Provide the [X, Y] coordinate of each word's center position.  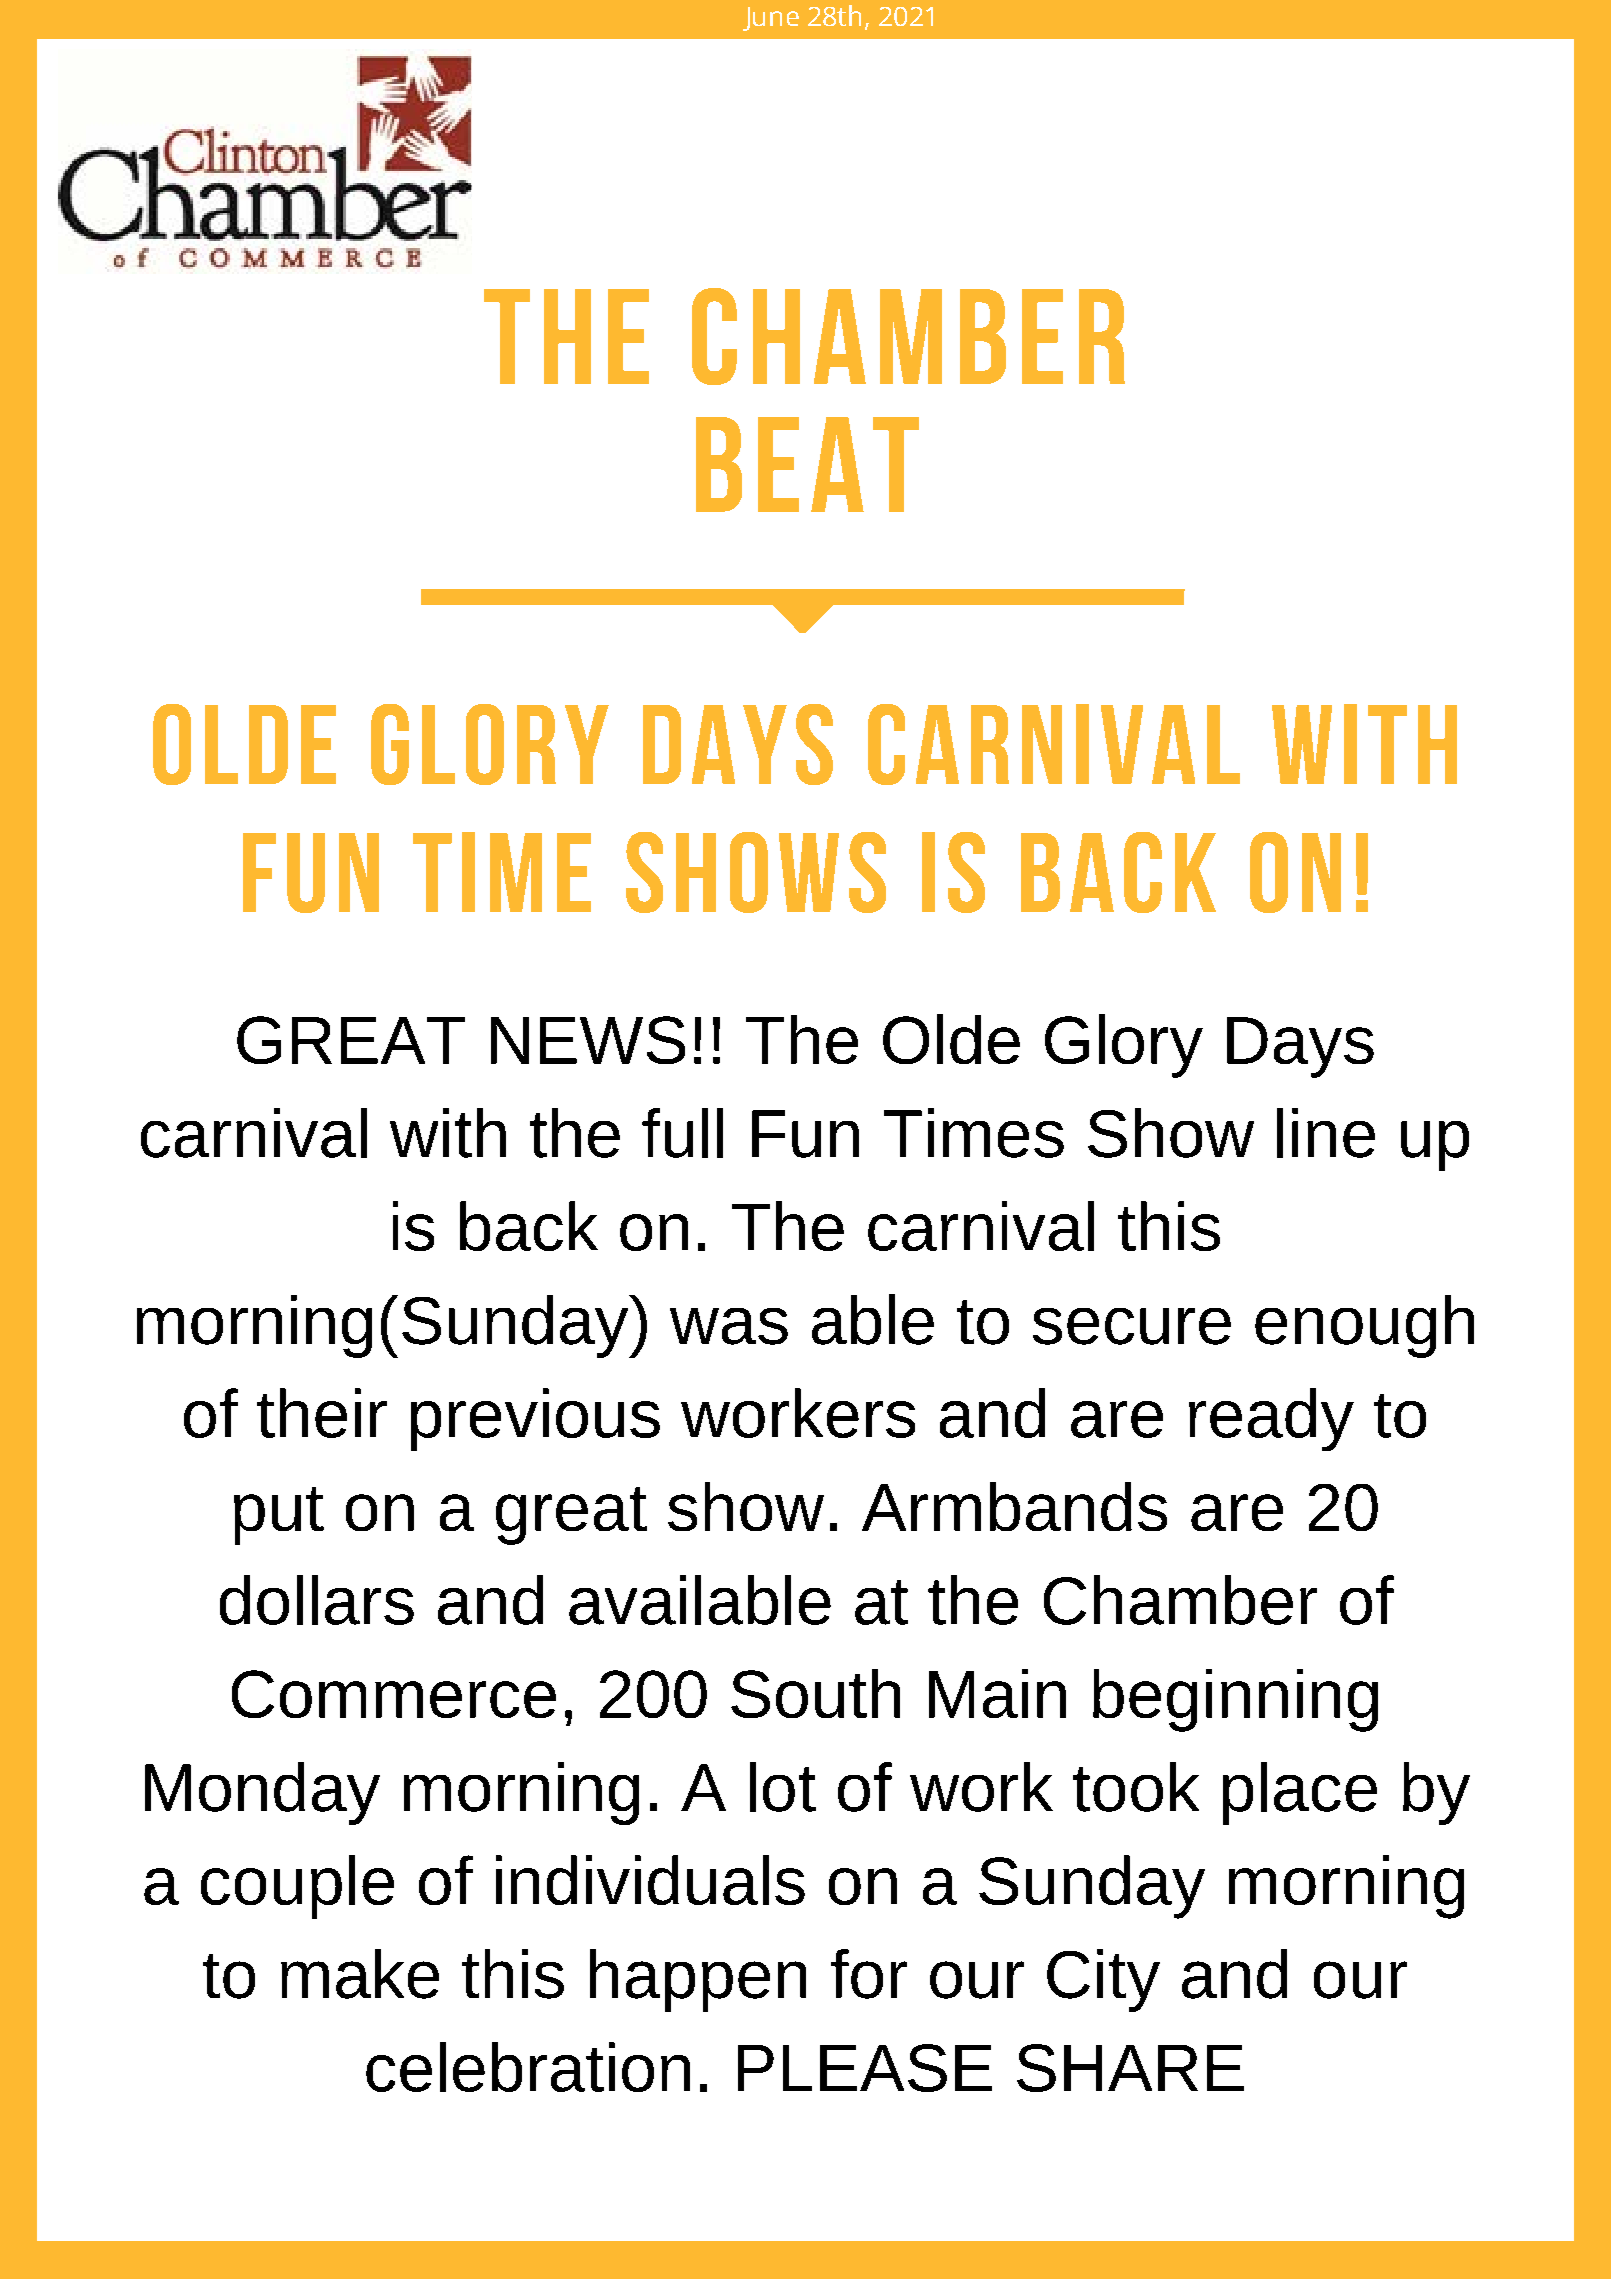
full [682, 1133]
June [771, 19]
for [869, 1974]
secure [1132, 1326]
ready [1271, 1419]
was [729, 1326]
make [360, 1974]
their [322, 1413]
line [1326, 1133]
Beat [807, 464]
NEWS [588, 1040]
